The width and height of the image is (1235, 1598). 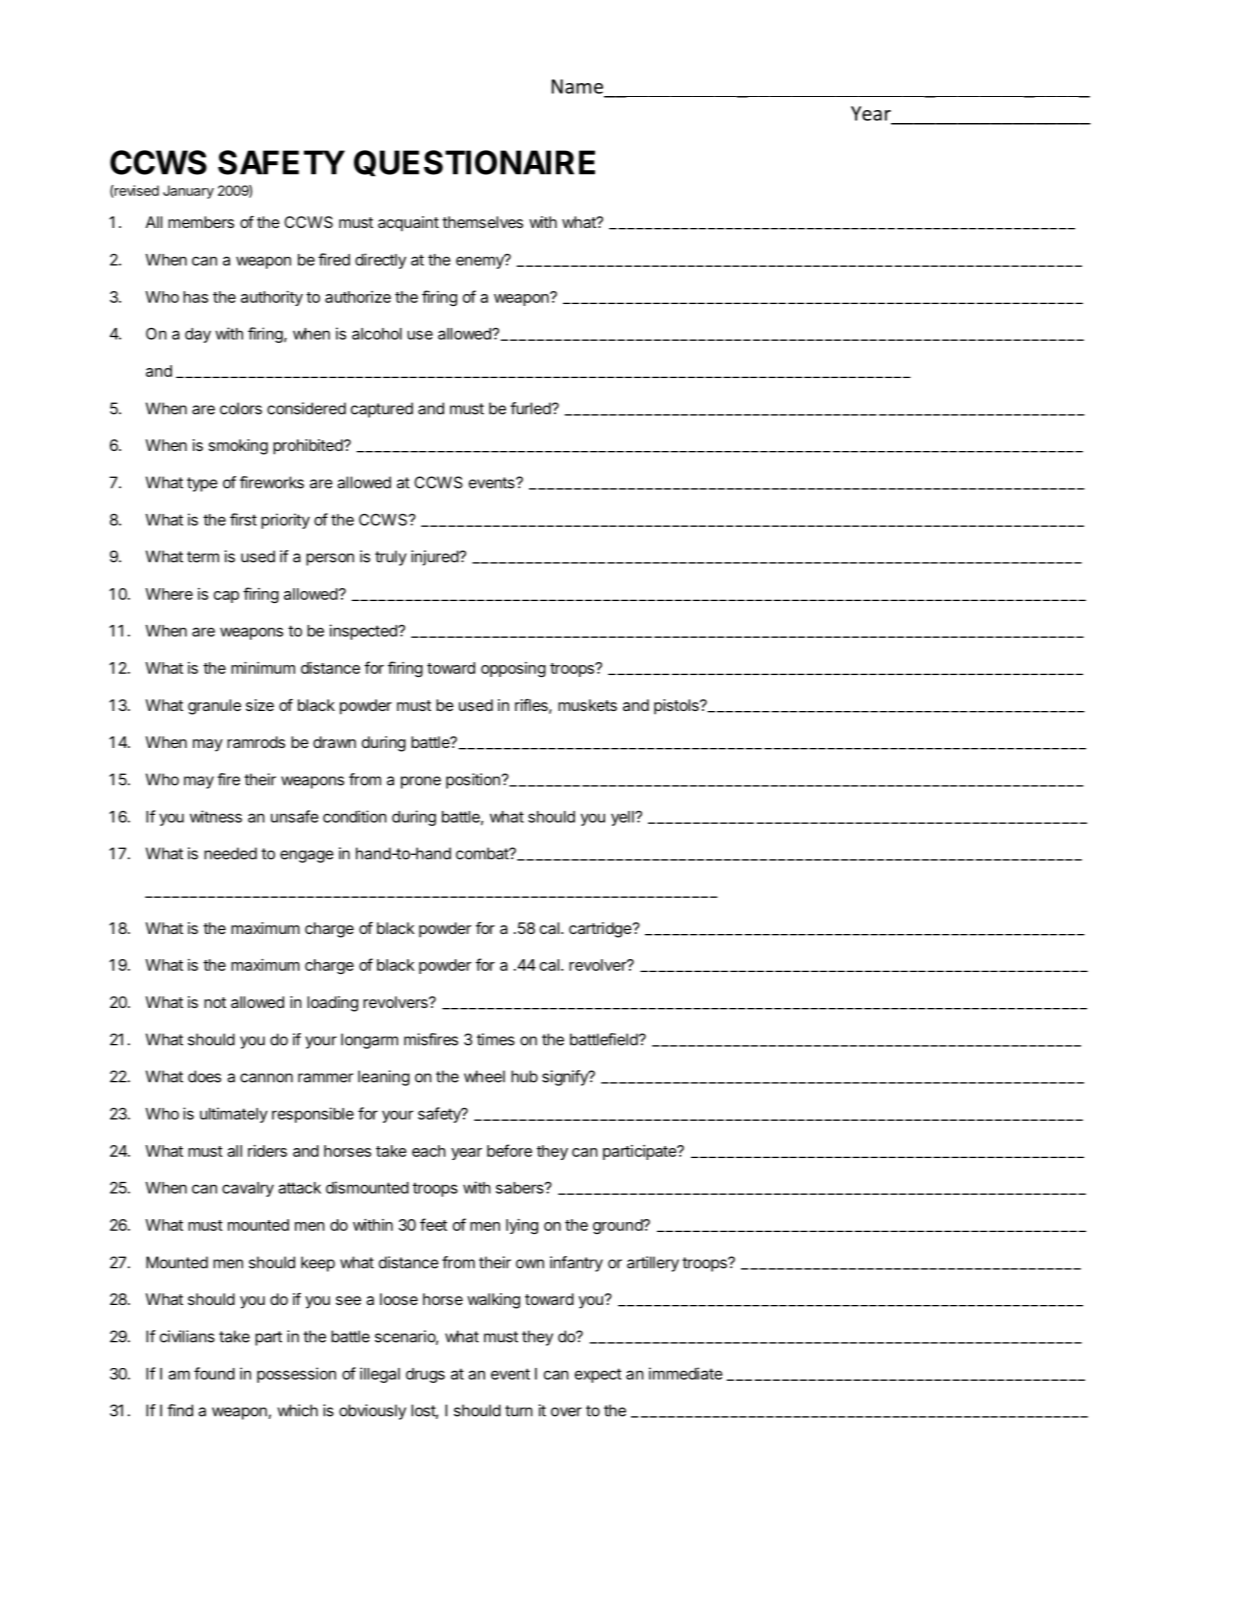 I want to click on yell, so click(x=623, y=818).
